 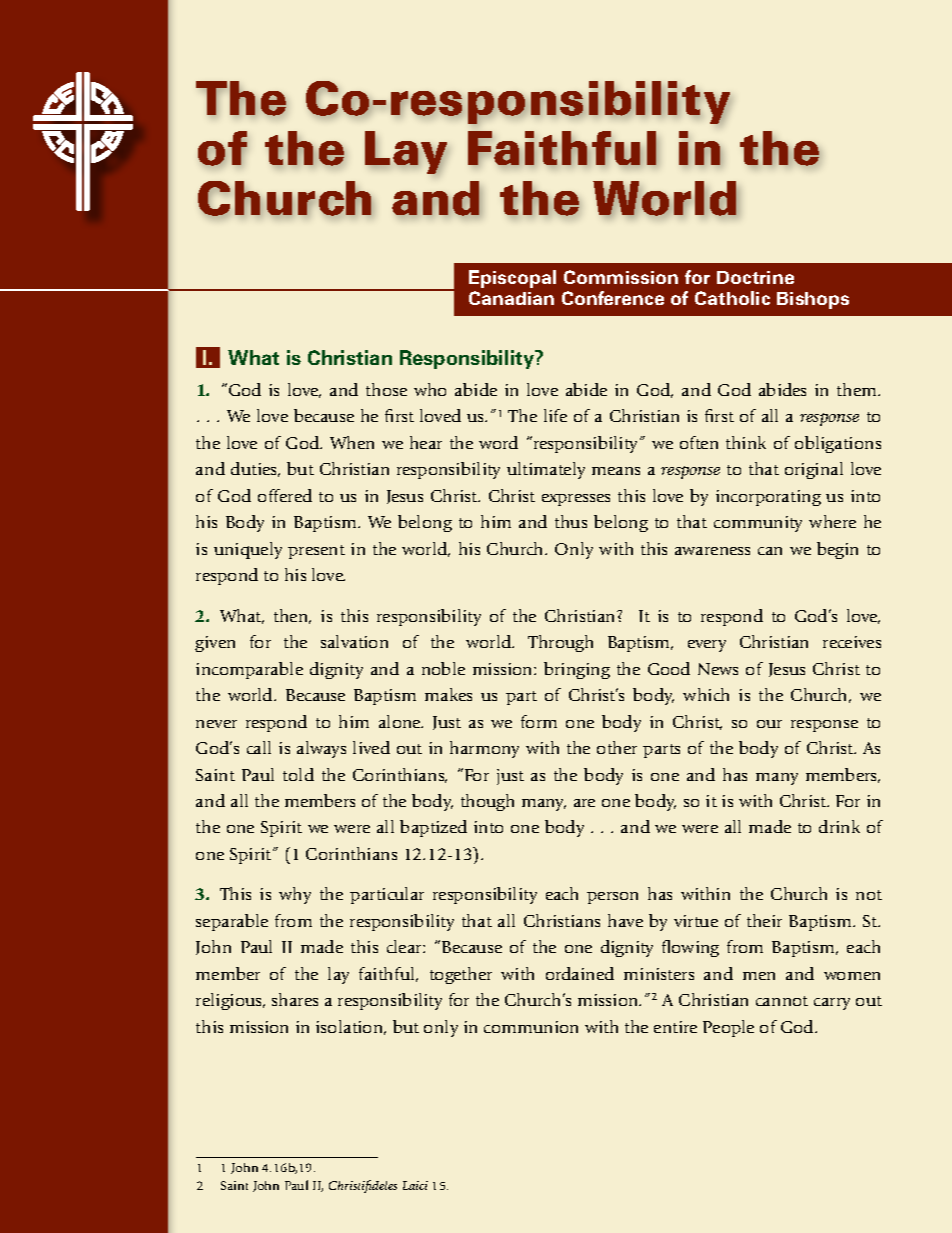 What do you see at coordinates (484, 749) in the image?
I see `harmony` at bounding box center [484, 749].
